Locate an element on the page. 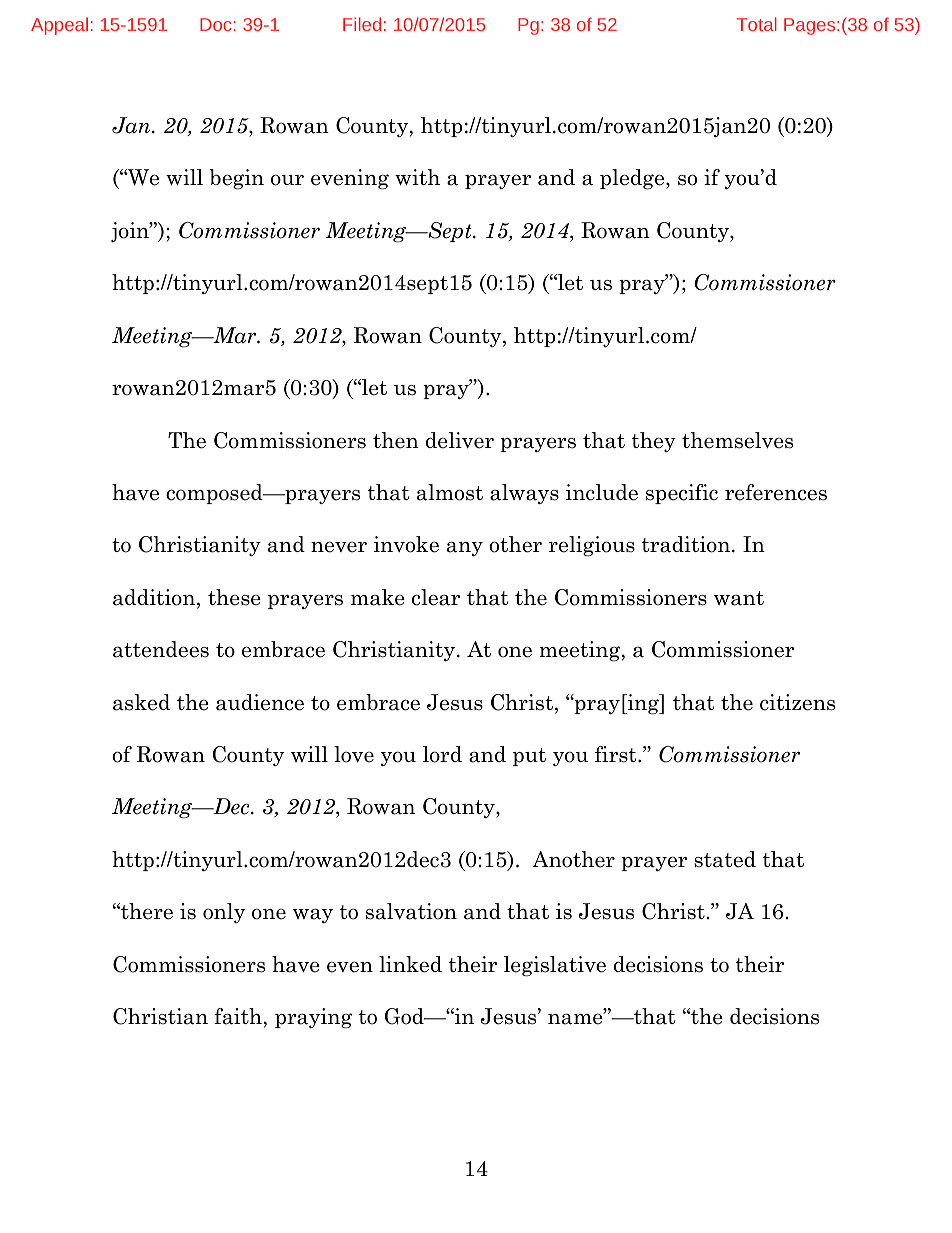 The image size is (952, 1233). tradition is located at coordinates (687, 544).
